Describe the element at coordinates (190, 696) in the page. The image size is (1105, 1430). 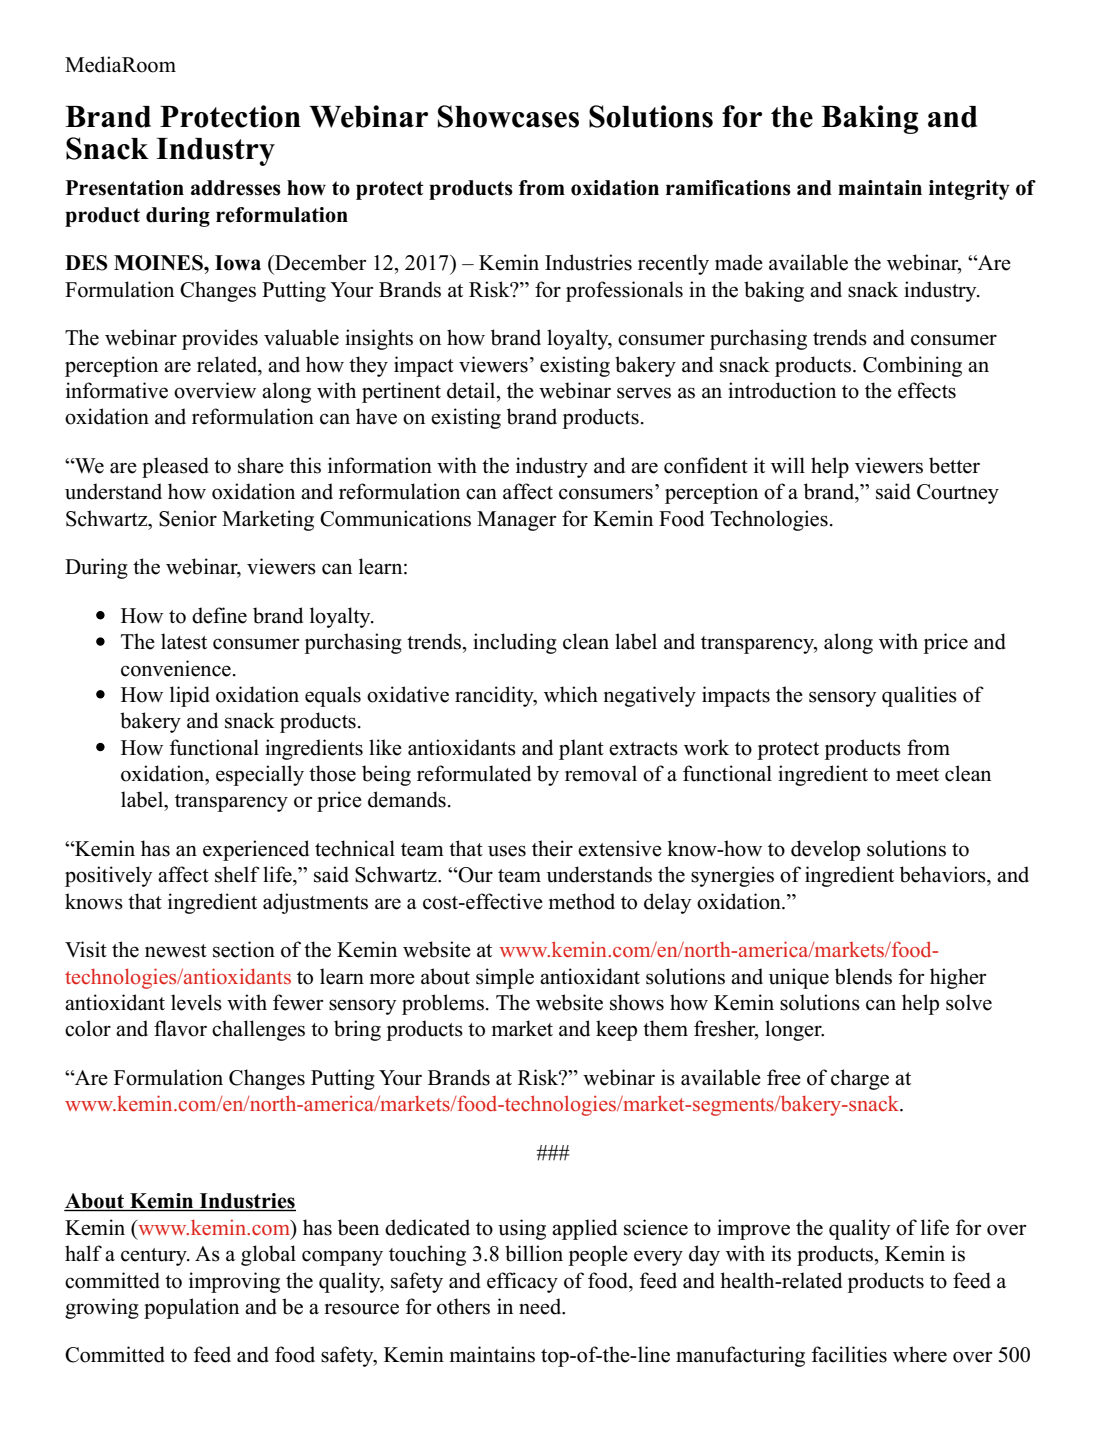
I see `lipid` at that location.
